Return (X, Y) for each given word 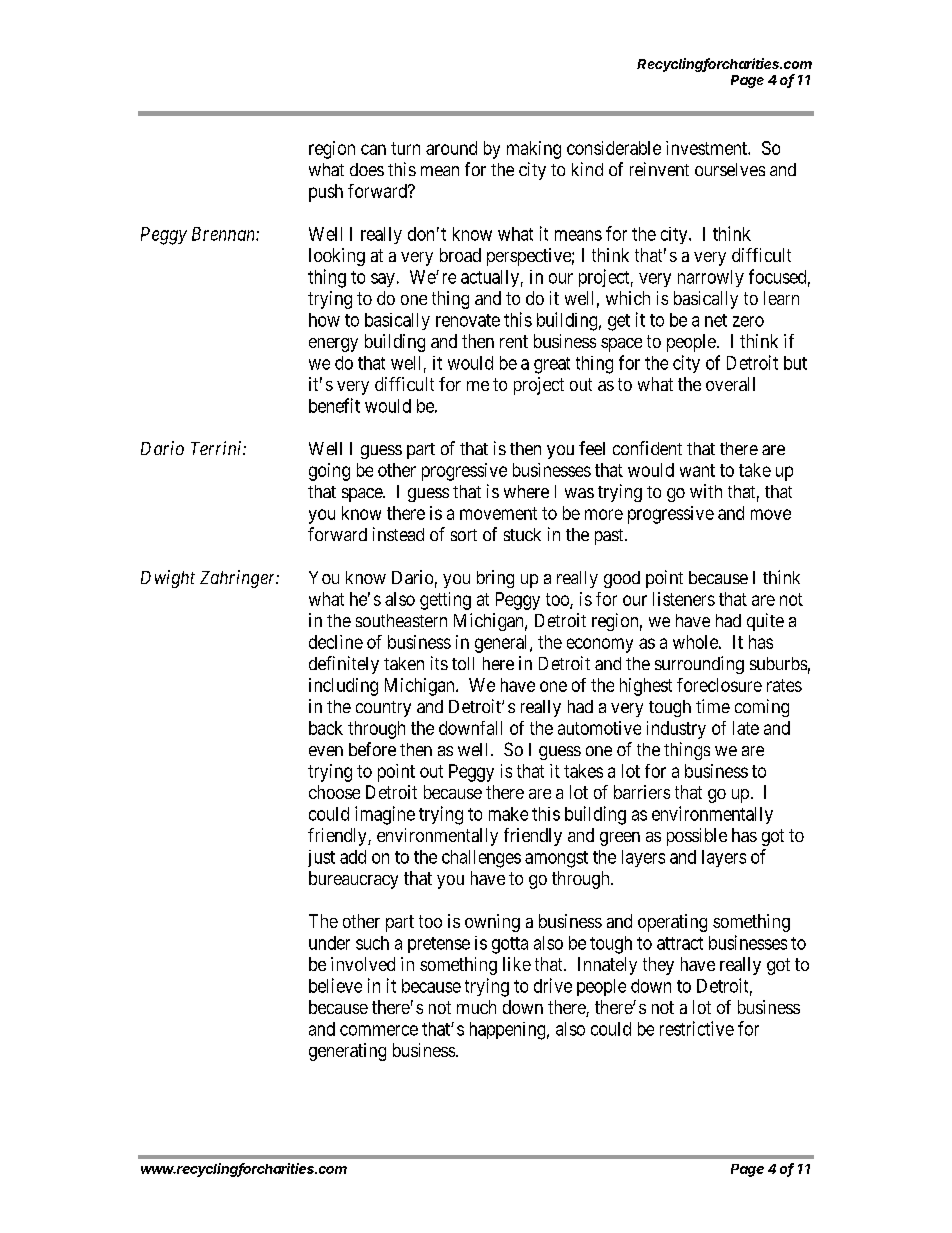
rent (514, 341)
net (716, 320)
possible (697, 837)
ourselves (730, 169)
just (321, 858)
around (451, 148)
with (706, 491)
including (343, 687)
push (326, 193)
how (324, 320)
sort (464, 535)
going (329, 472)
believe (335, 985)
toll (463, 663)
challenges (481, 859)
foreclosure (719, 685)
